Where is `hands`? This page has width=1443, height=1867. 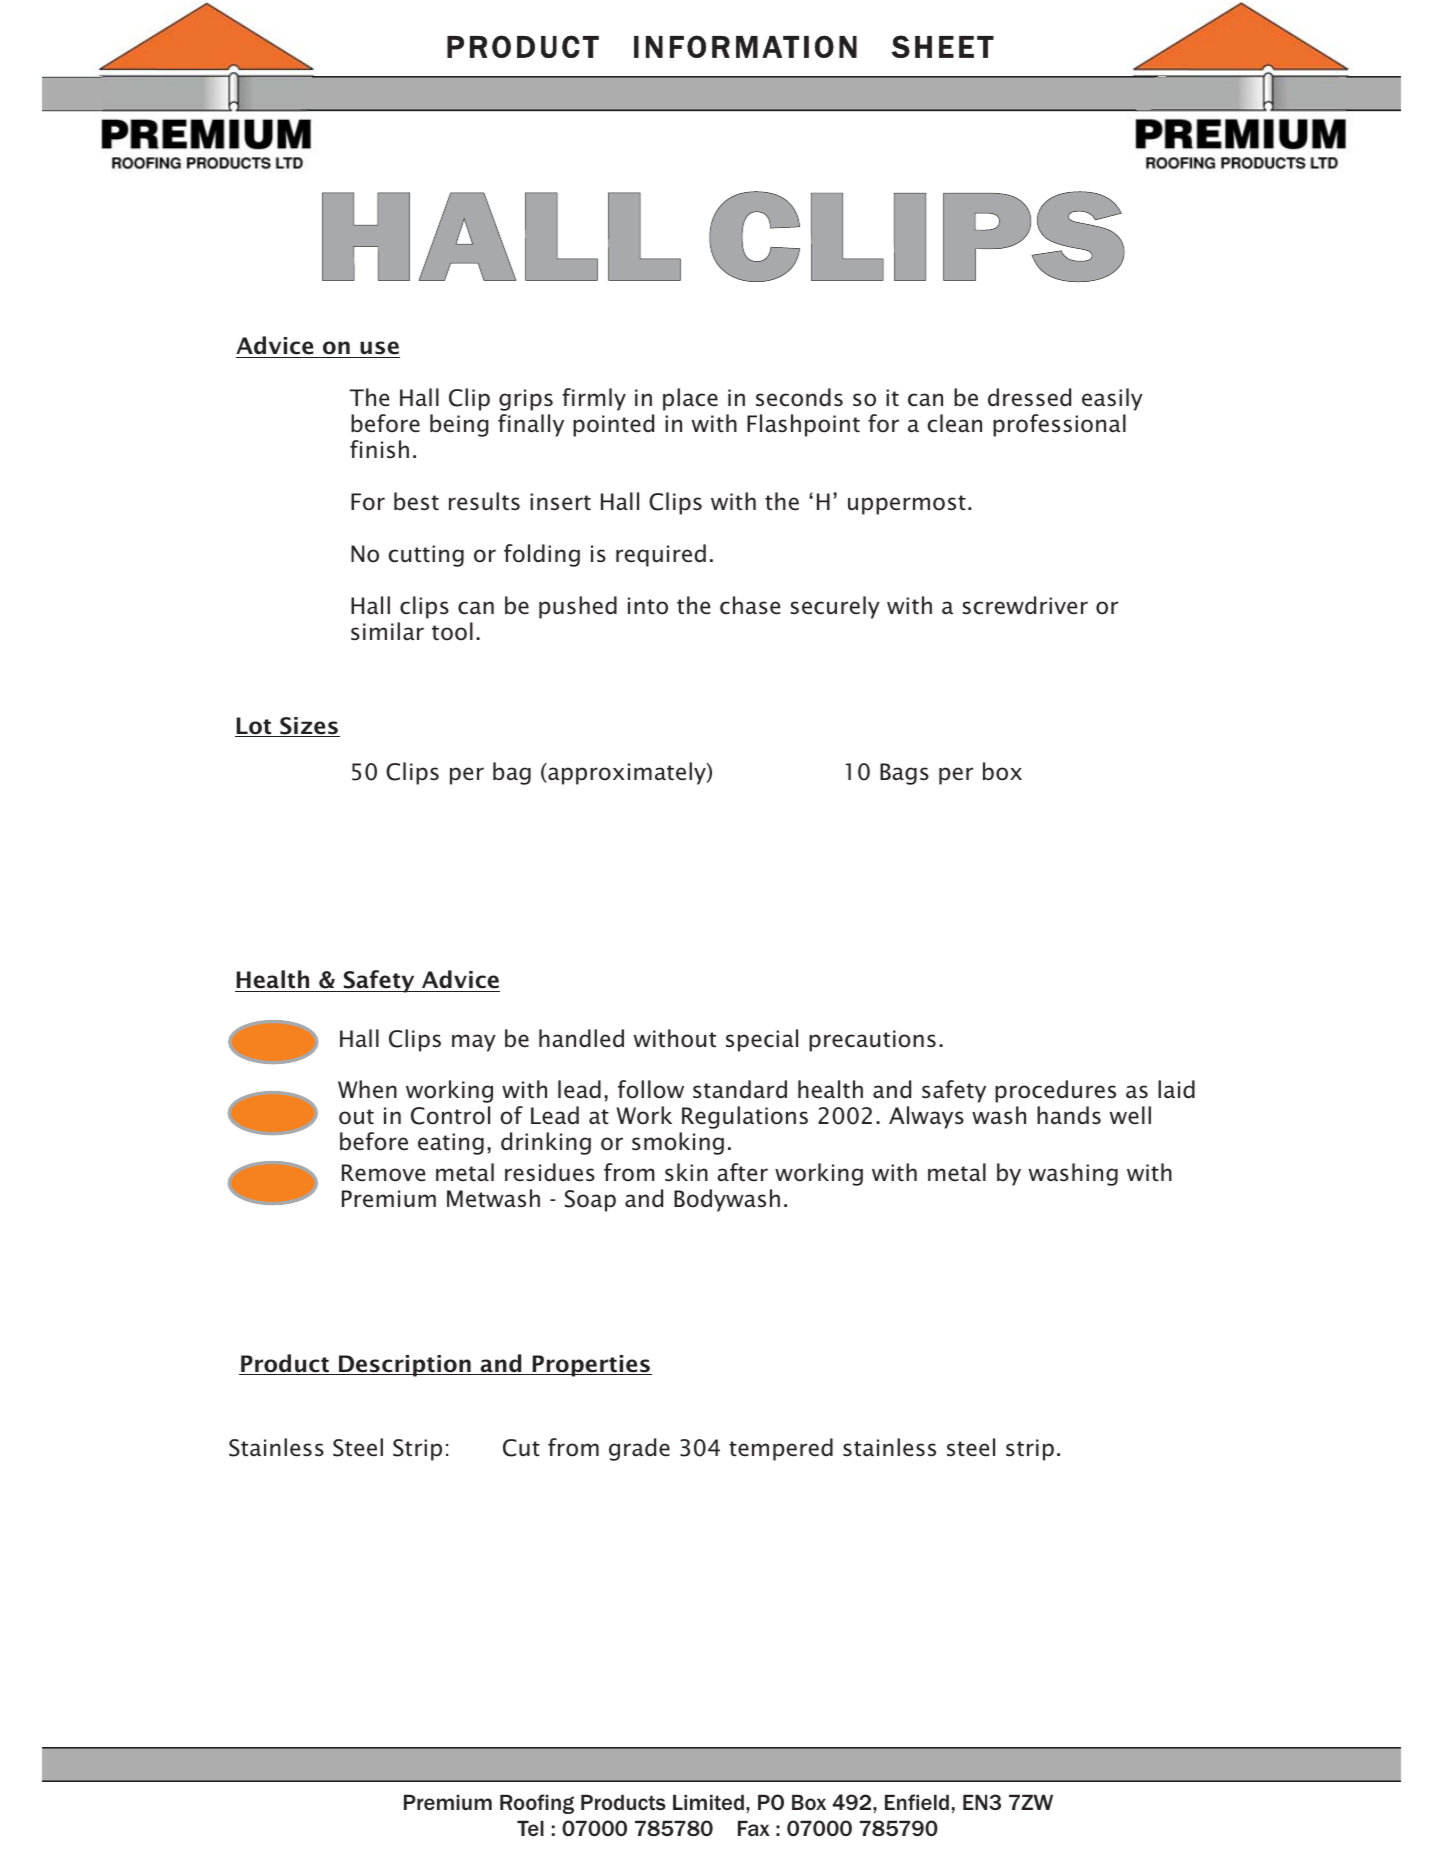 hands is located at coordinates (1069, 1115).
